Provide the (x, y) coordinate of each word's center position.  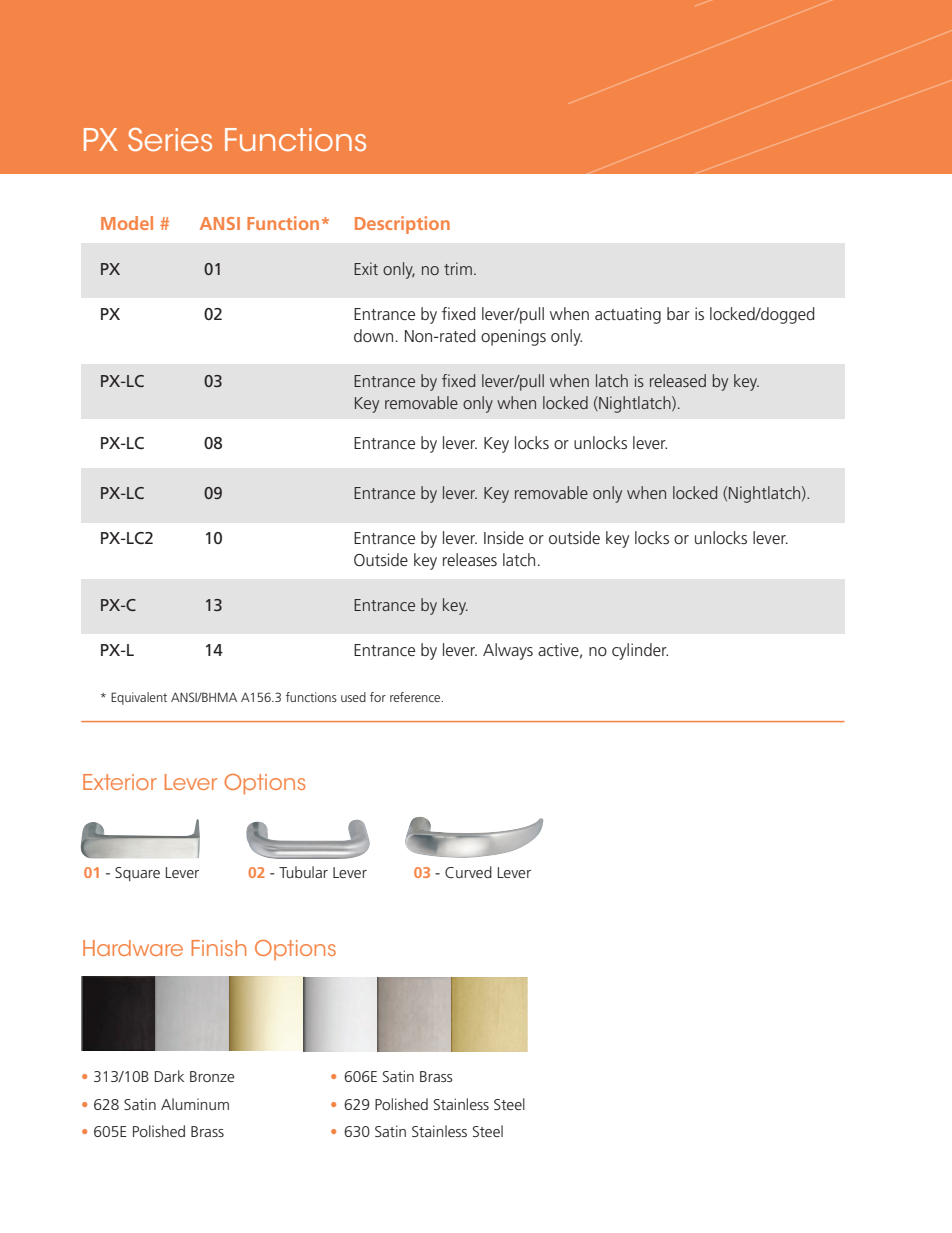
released (678, 380)
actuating (628, 315)
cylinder (640, 651)
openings (513, 337)
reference (416, 697)
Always (508, 651)
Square (137, 874)
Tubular (303, 872)
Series (170, 139)
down (373, 335)
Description (402, 225)
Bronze (212, 1076)
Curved (468, 872)
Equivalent (139, 698)
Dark (169, 1076)
